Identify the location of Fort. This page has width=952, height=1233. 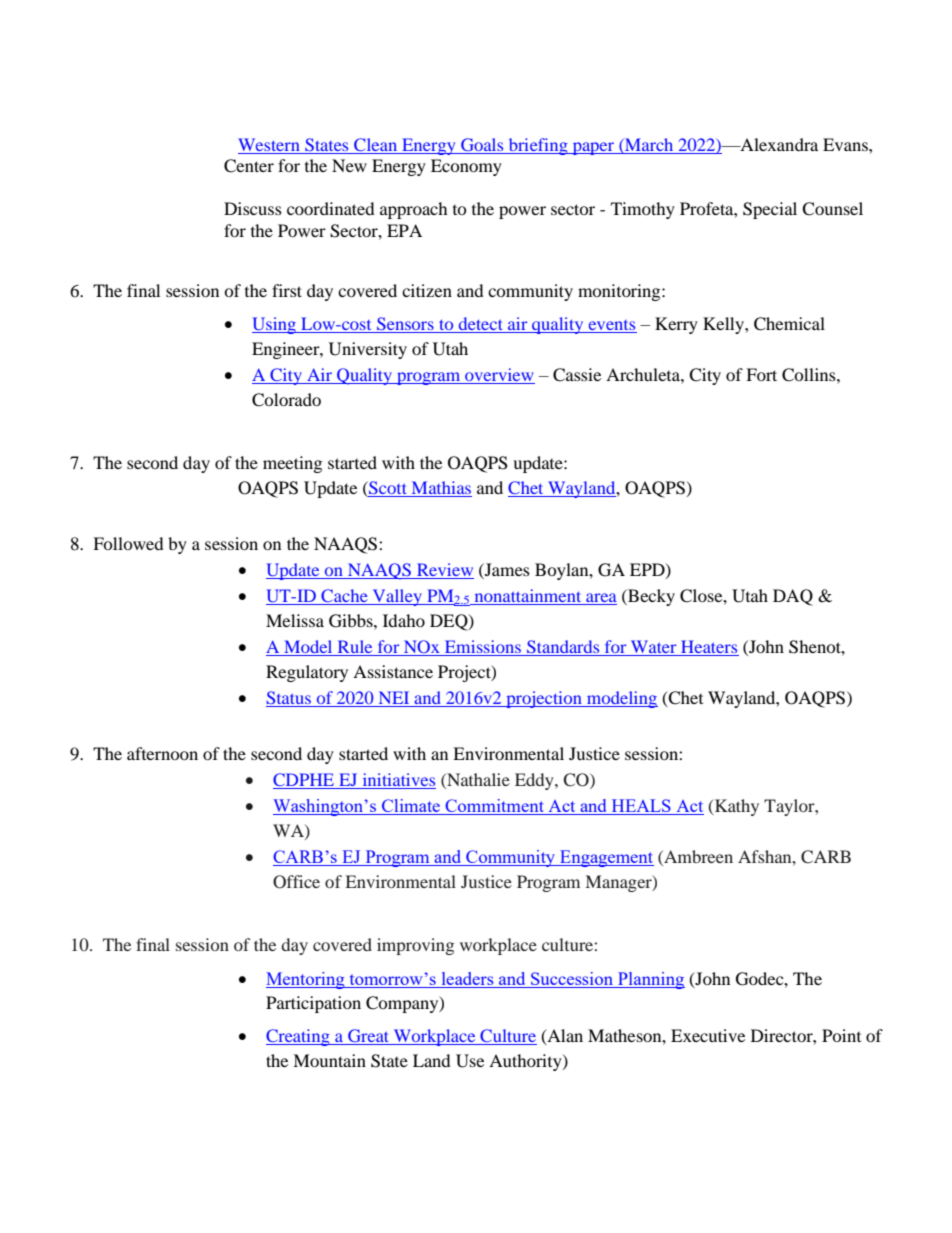
(761, 374).
